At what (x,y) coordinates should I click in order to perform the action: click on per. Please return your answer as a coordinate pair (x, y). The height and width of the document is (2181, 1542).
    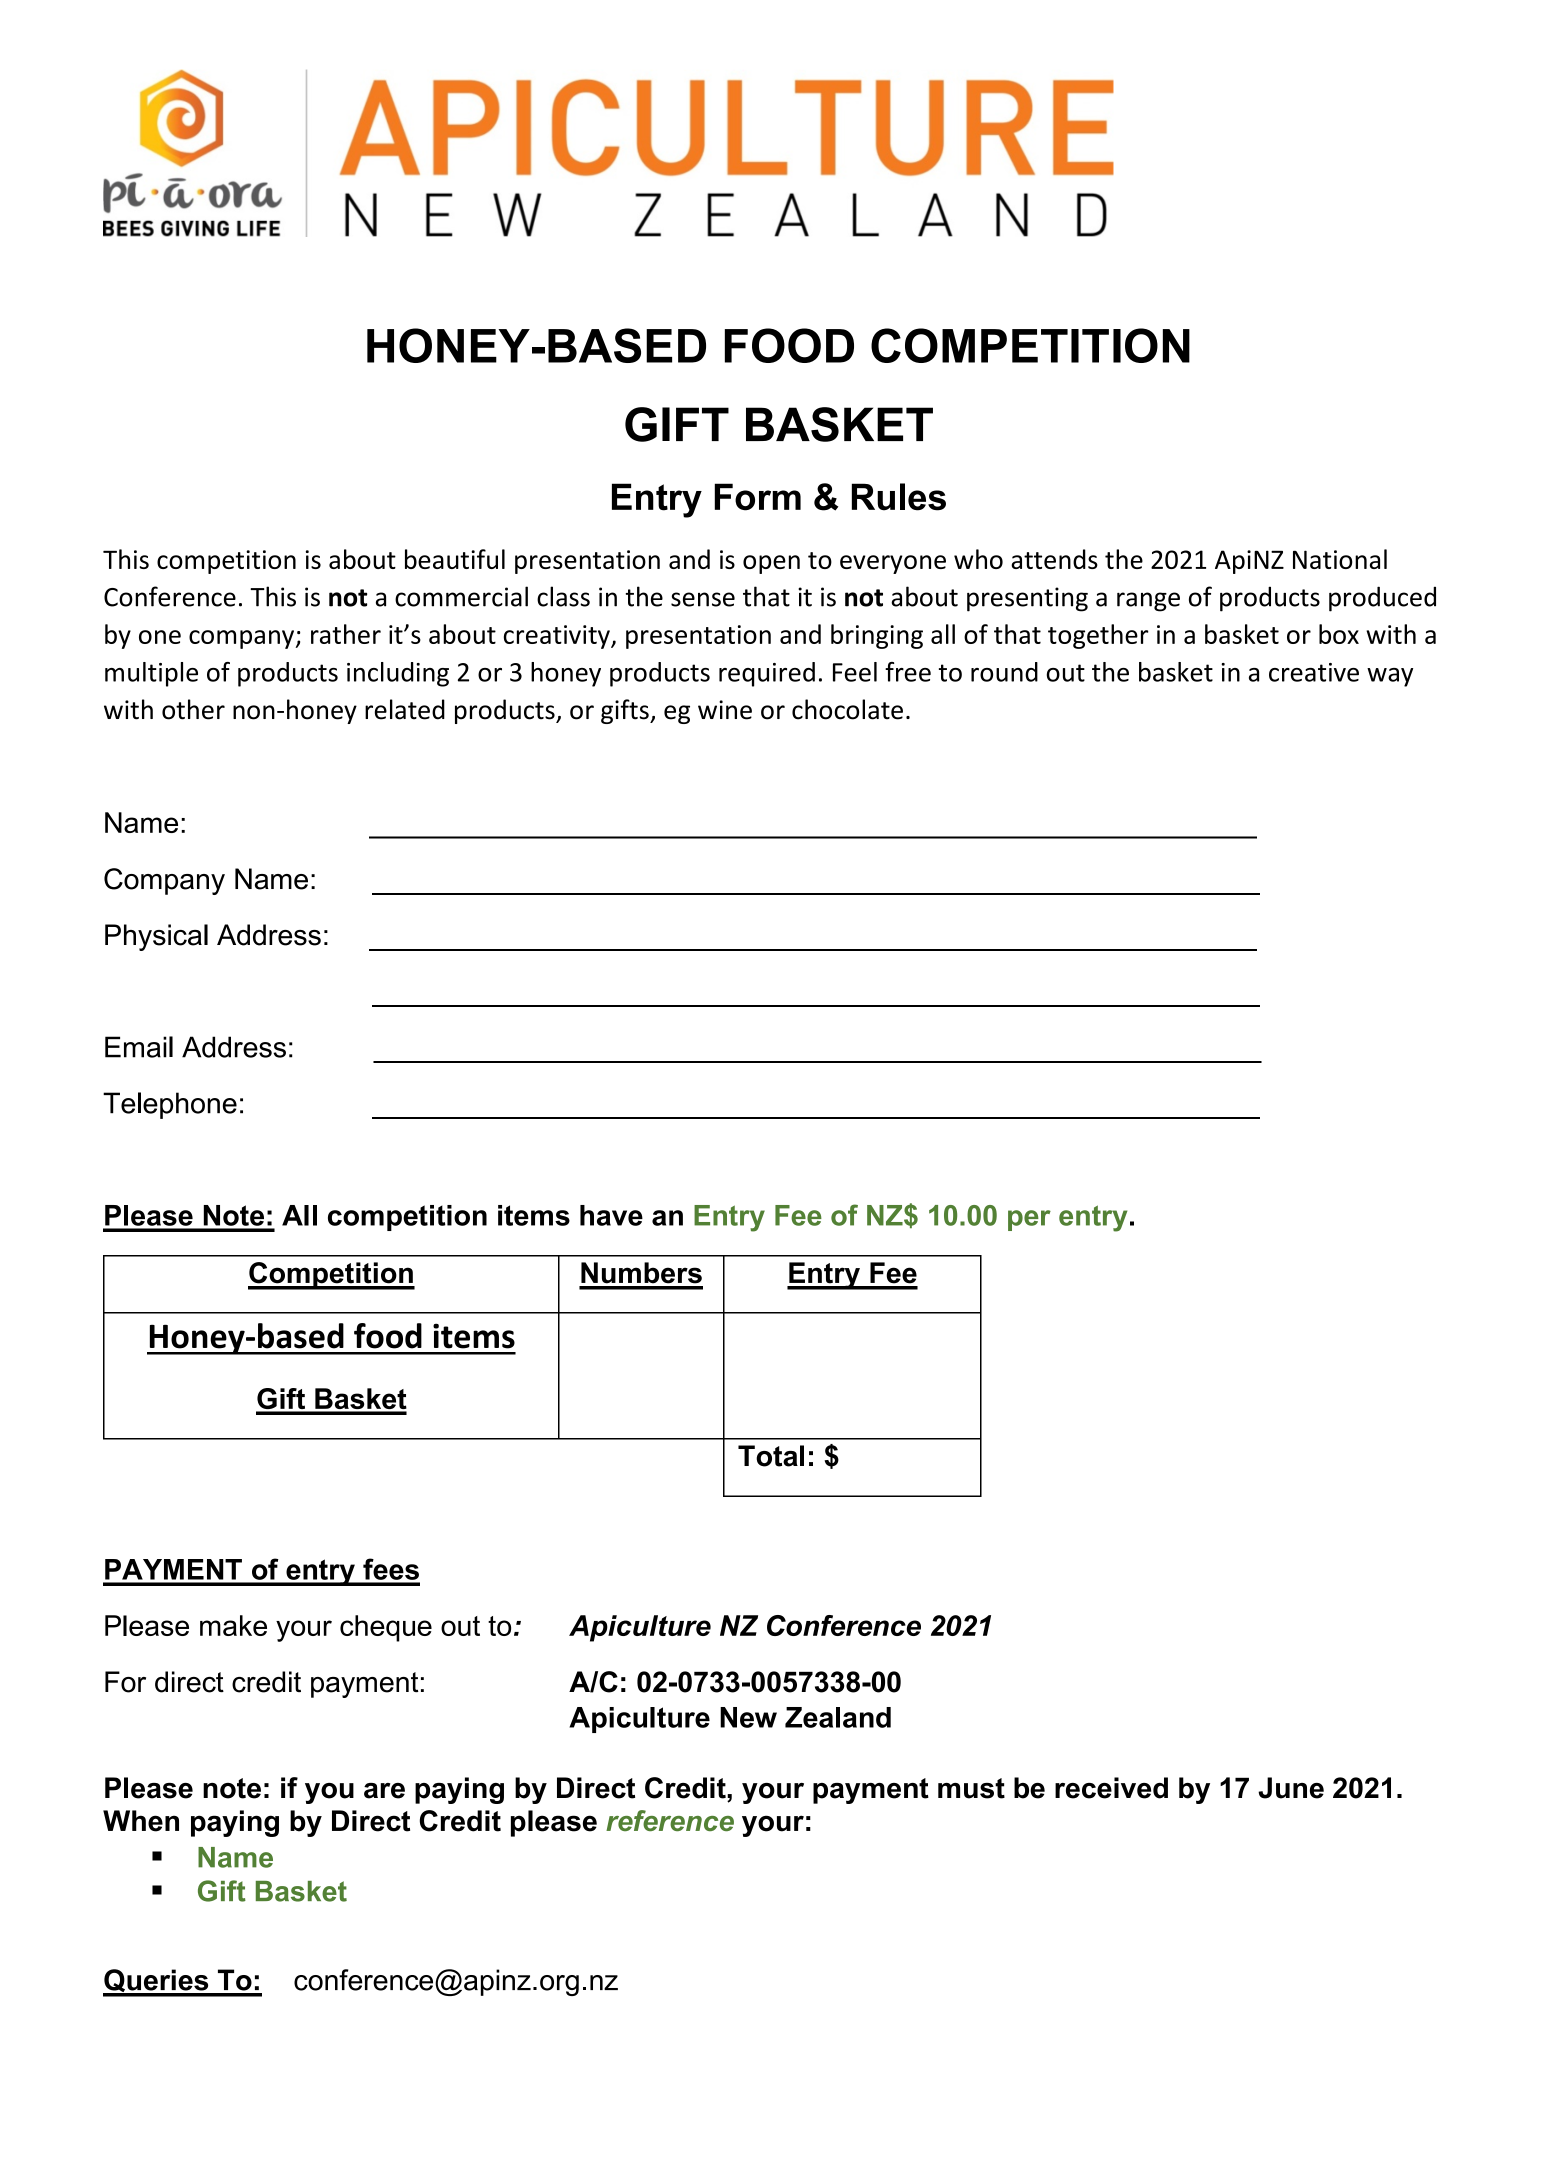
    Looking at the image, I should click on (1029, 1220).
